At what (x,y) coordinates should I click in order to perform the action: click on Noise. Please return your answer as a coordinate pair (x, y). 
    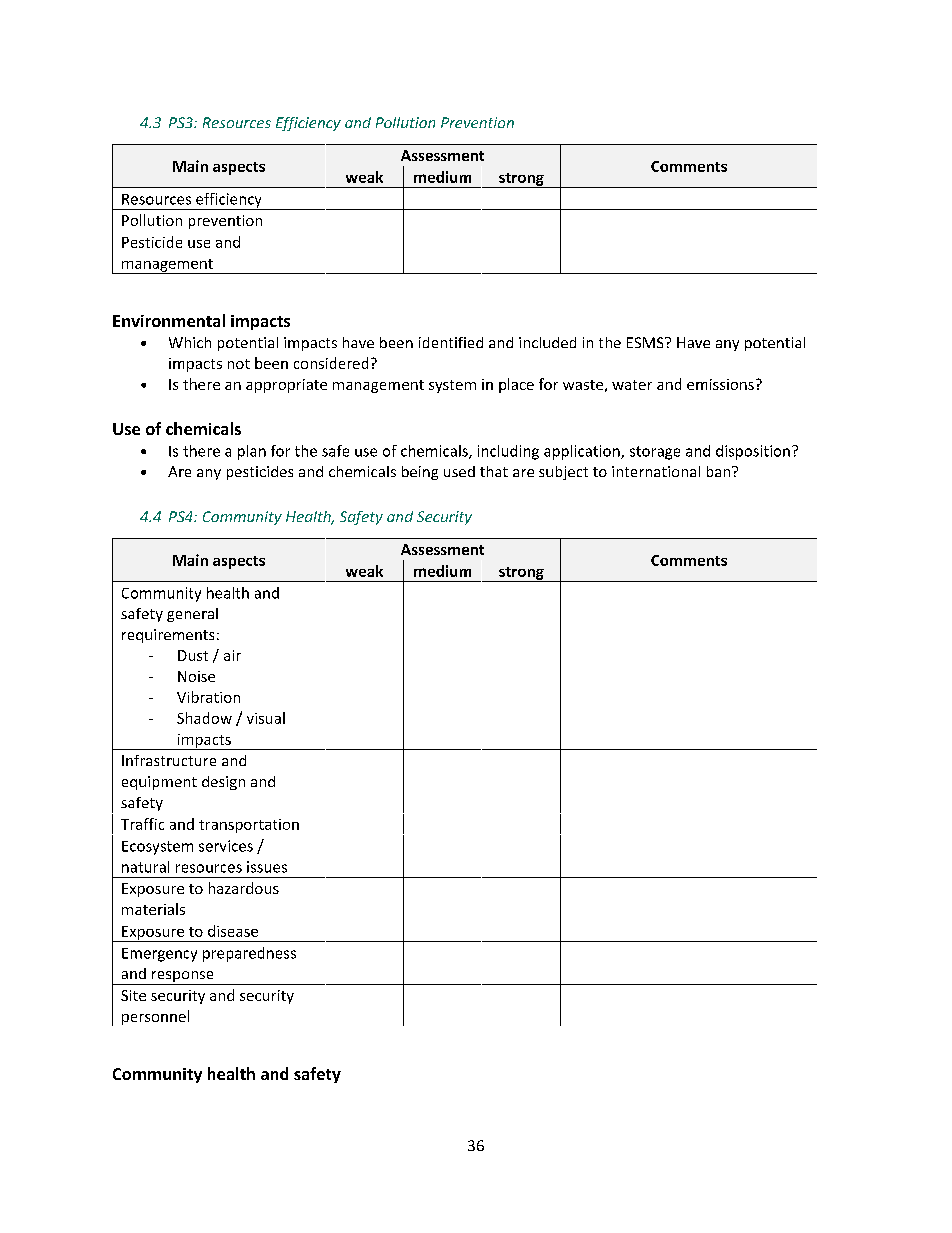
    Looking at the image, I should click on (196, 676).
